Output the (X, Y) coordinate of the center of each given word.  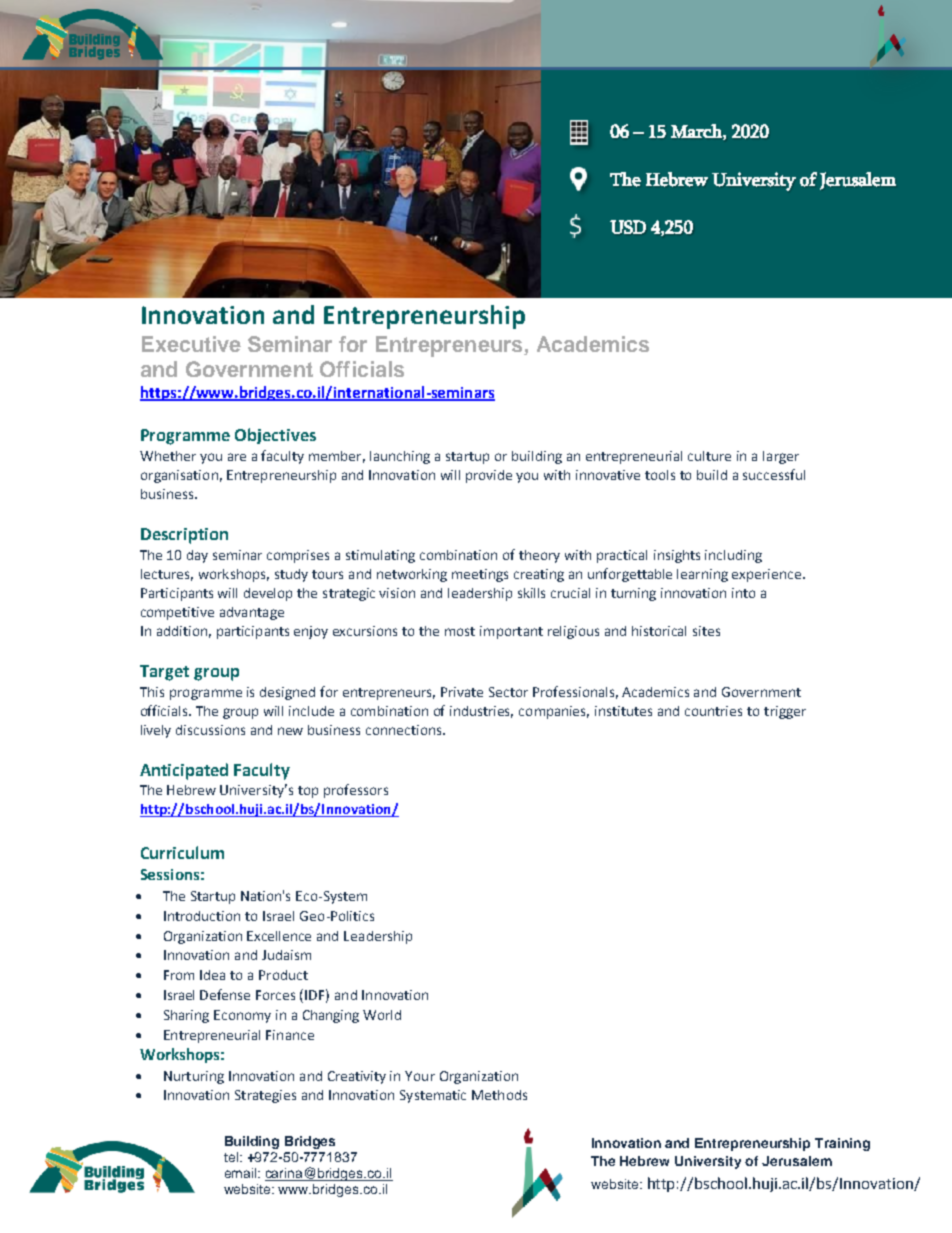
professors (356, 791)
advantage (252, 613)
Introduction (202, 916)
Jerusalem (797, 1161)
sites (706, 631)
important (511, 632)
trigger (785, 712)
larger (781, 457)
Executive (191, 344)
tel (231, 1157)
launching (400, 457)
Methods (499, 1095)
